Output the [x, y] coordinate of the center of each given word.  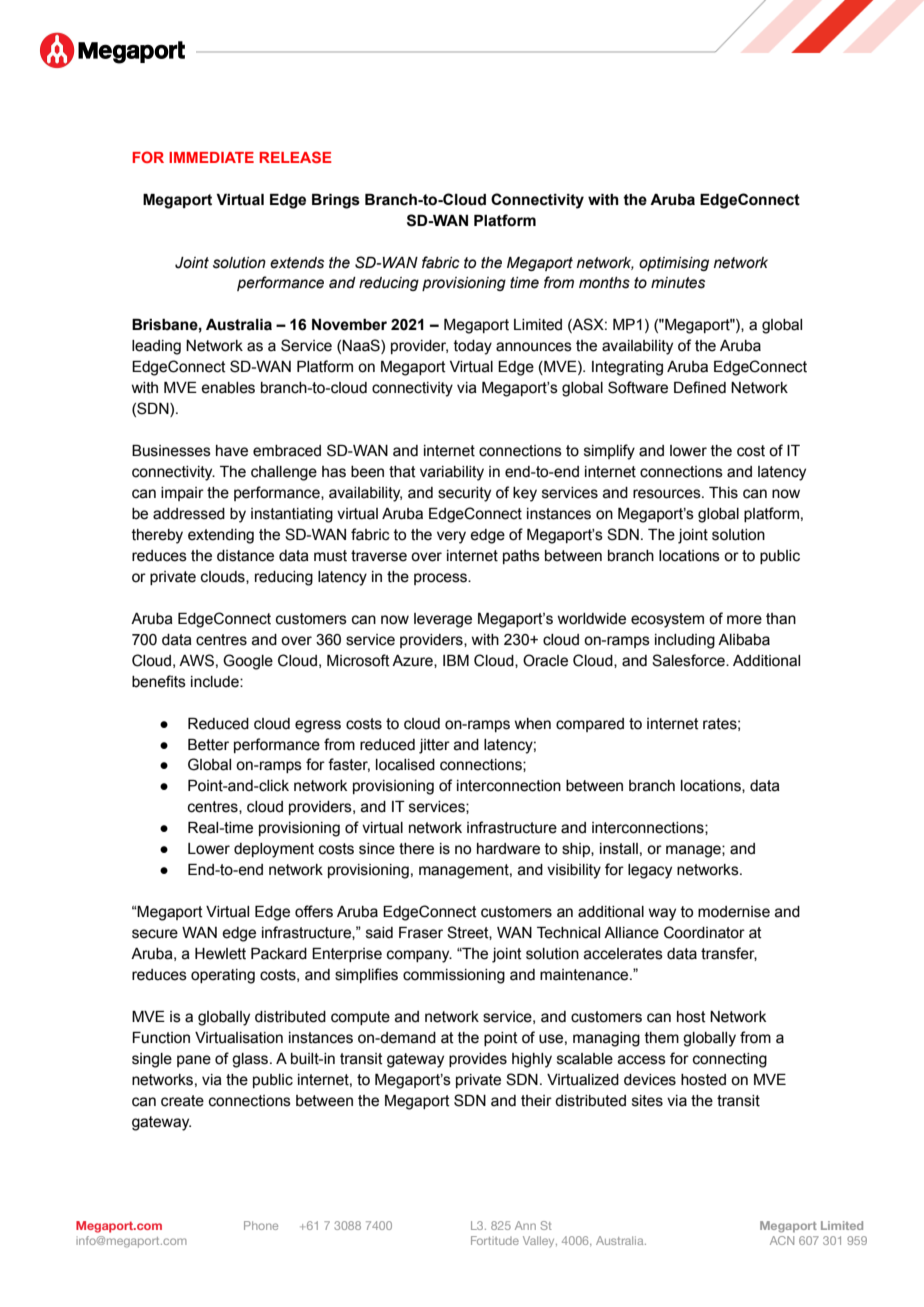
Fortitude [495, 1240]
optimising [674, 264]
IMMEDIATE [211, 157]
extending [221, 536]
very [451, 537]
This [723, 493]
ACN [782, 1240]
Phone [261, 1225]
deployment [274, 850]
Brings [336, 201]
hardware [508, 849]
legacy [650, 871]
